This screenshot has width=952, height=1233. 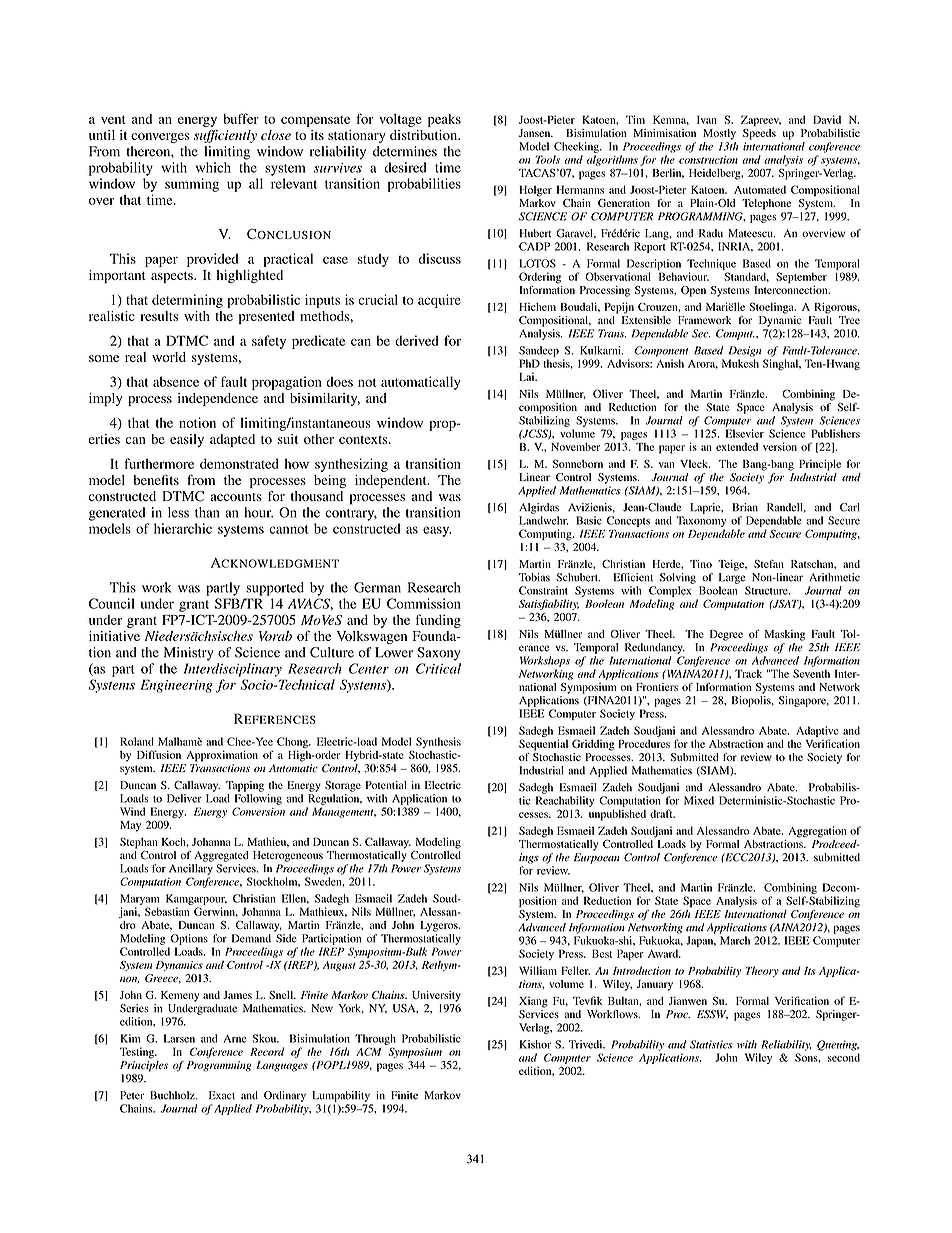 I want to click on Ministry, so click(x=189, y=654).
